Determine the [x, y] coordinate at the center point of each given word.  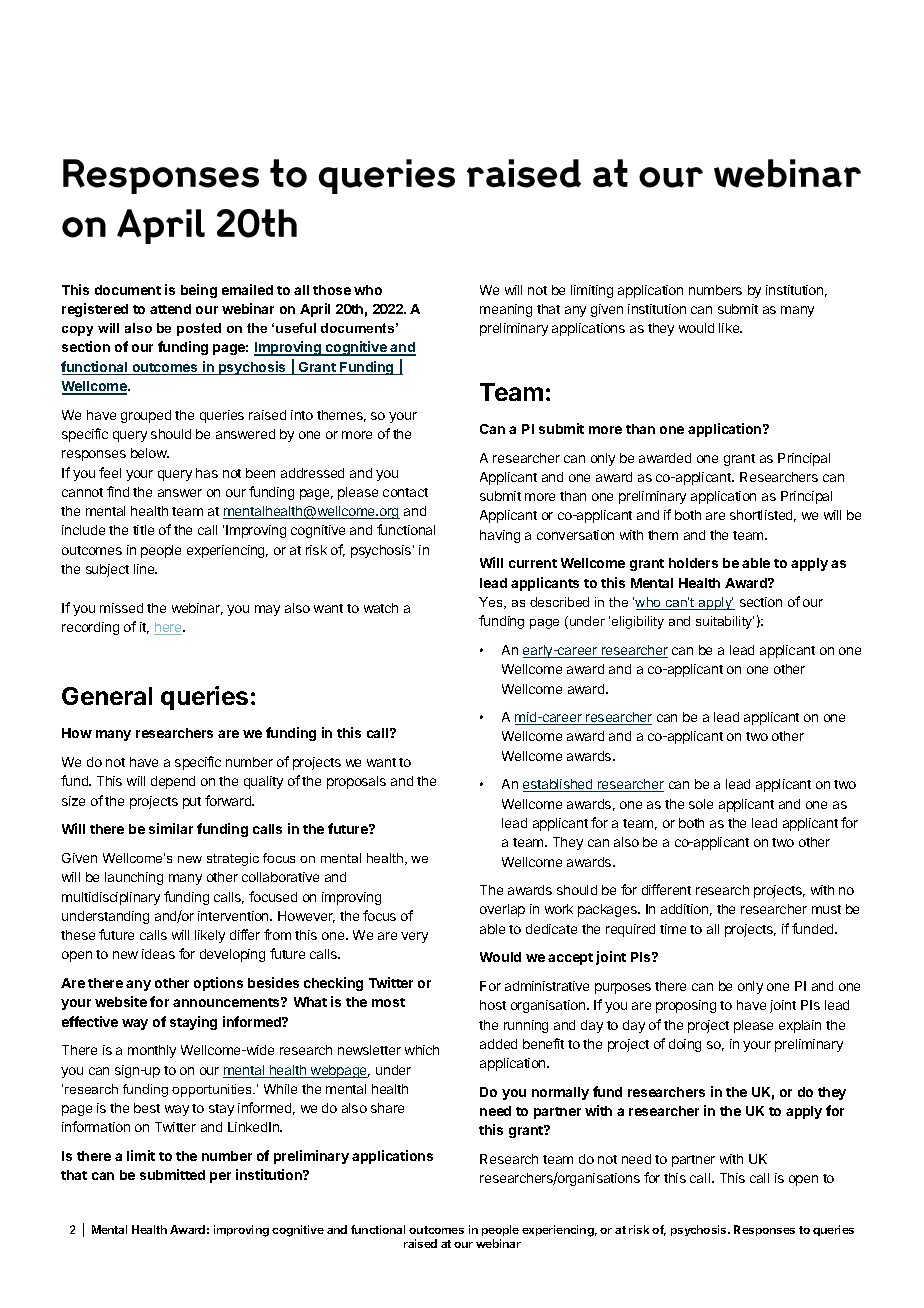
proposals [356, 782]
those [332, 290]
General [107, 696]
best [147, 1108]
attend [170, 309]
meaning [506, 310]
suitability [725, 622]
